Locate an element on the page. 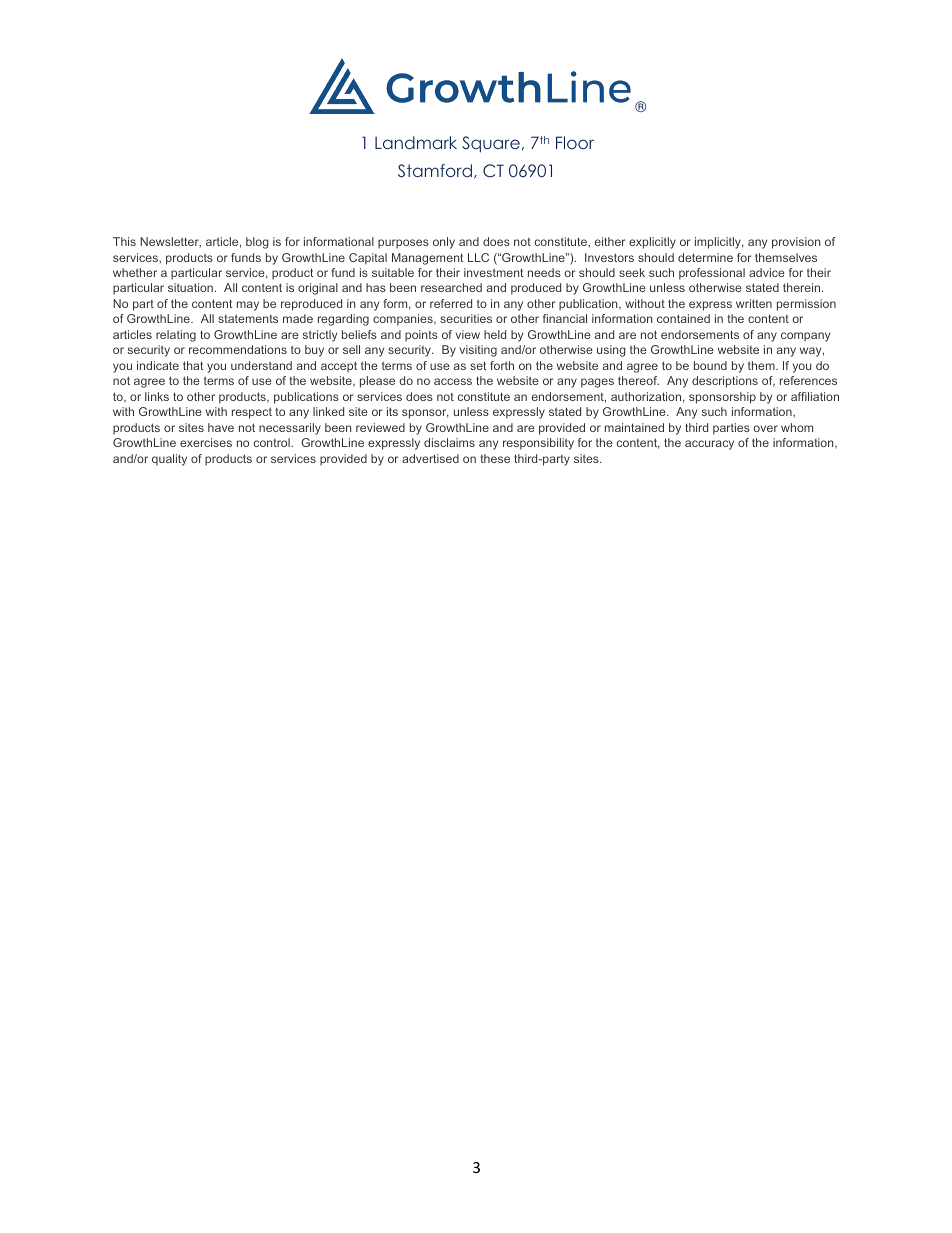  descriptions is located at coordinates (725, 382).
